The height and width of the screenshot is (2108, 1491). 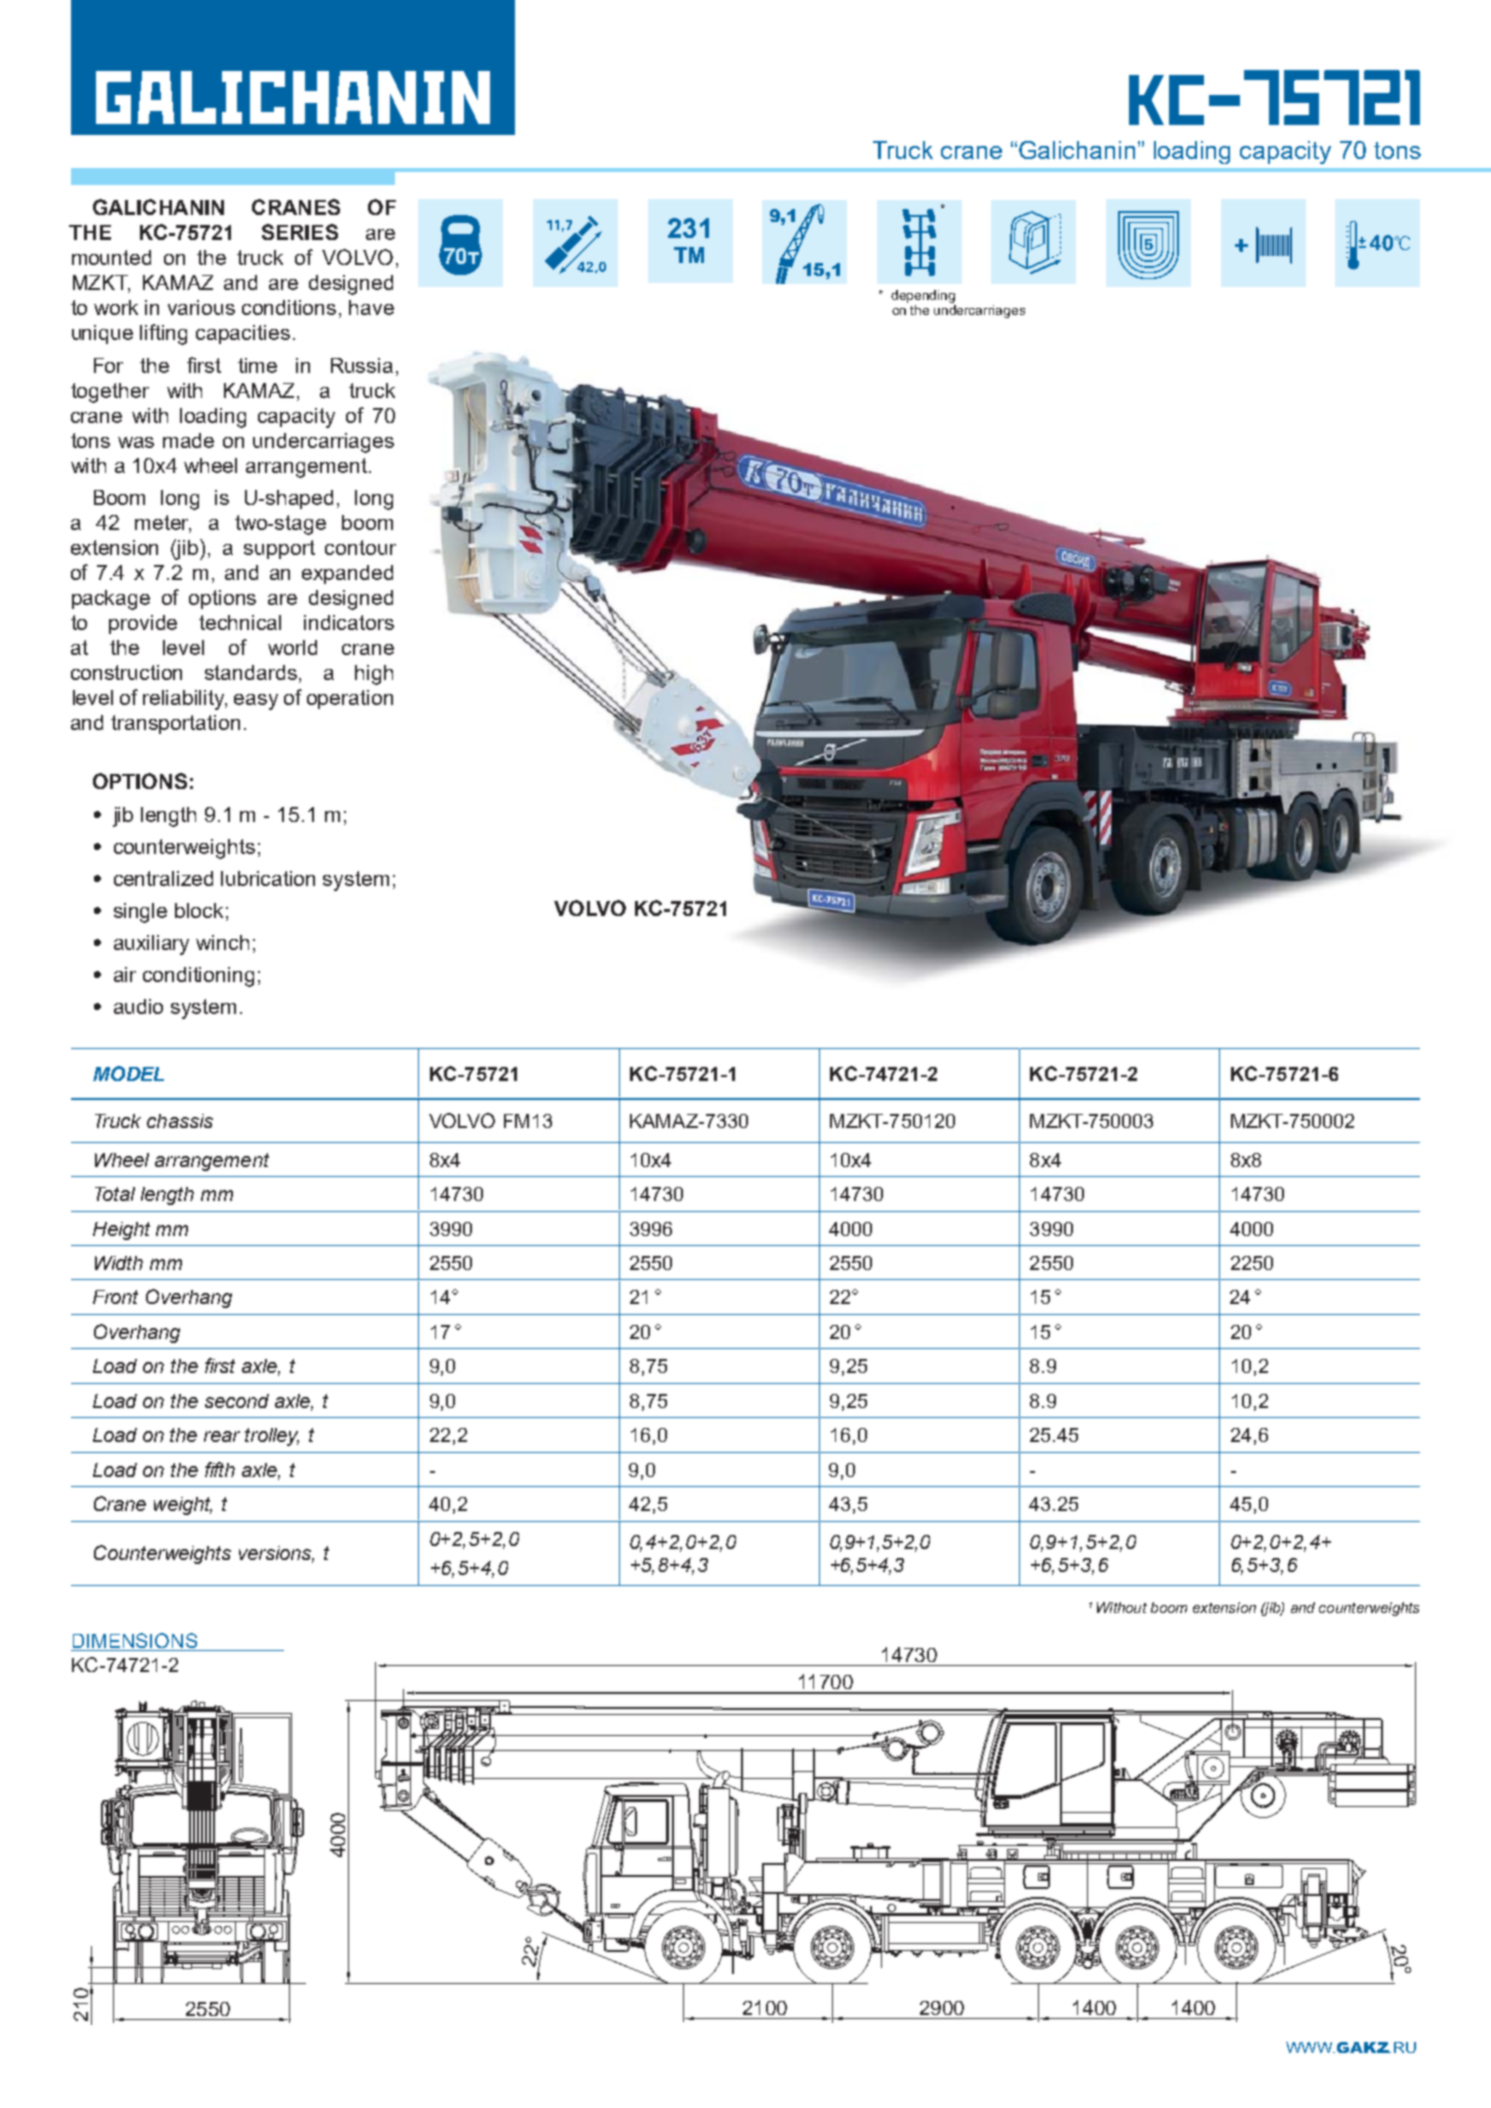 What do you see at coordinates (350, 699) in the screenshot?
I see `operation` at bounding box center [350, 699].
